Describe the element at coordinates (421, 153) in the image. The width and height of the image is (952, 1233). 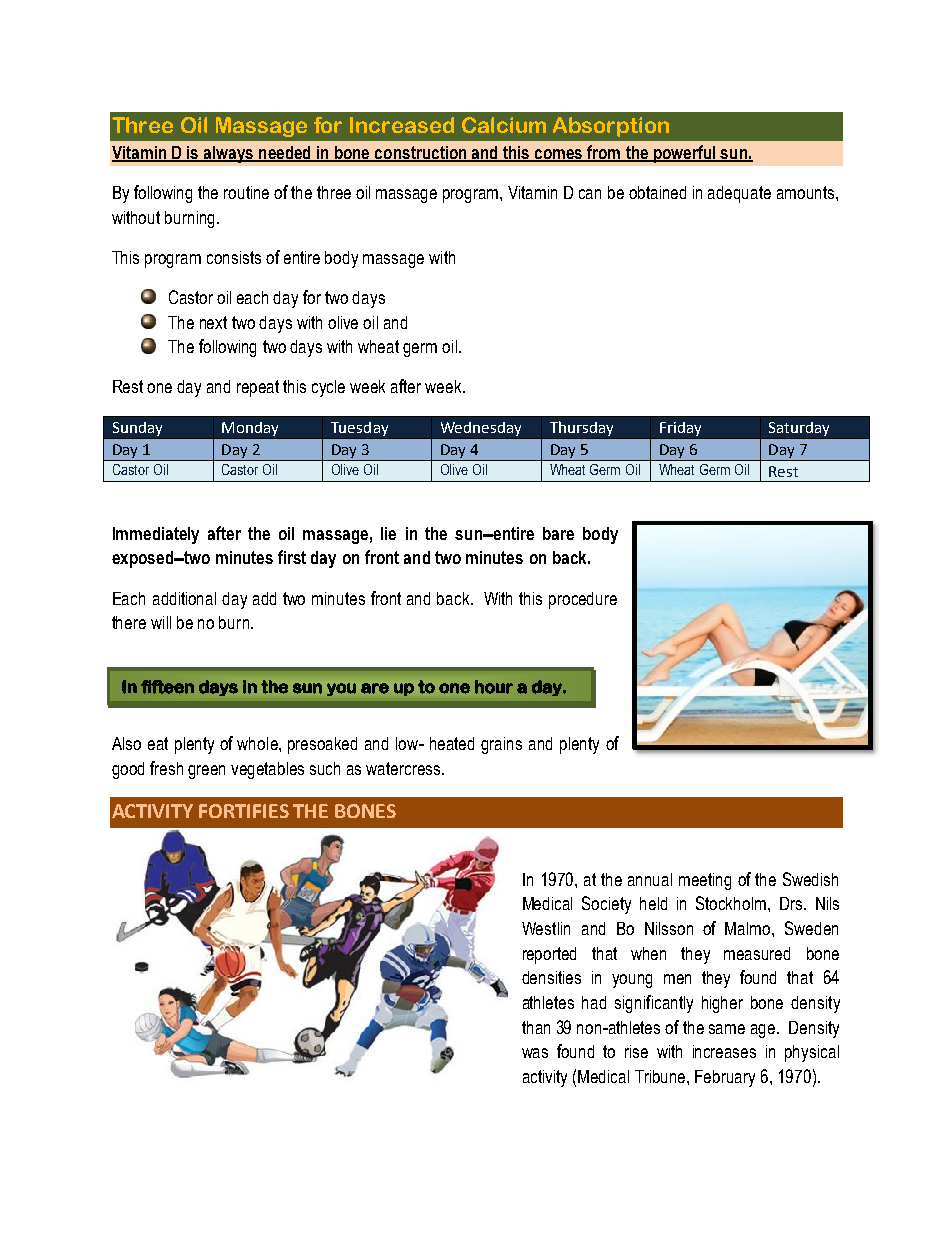
I see `construction` at that location.
